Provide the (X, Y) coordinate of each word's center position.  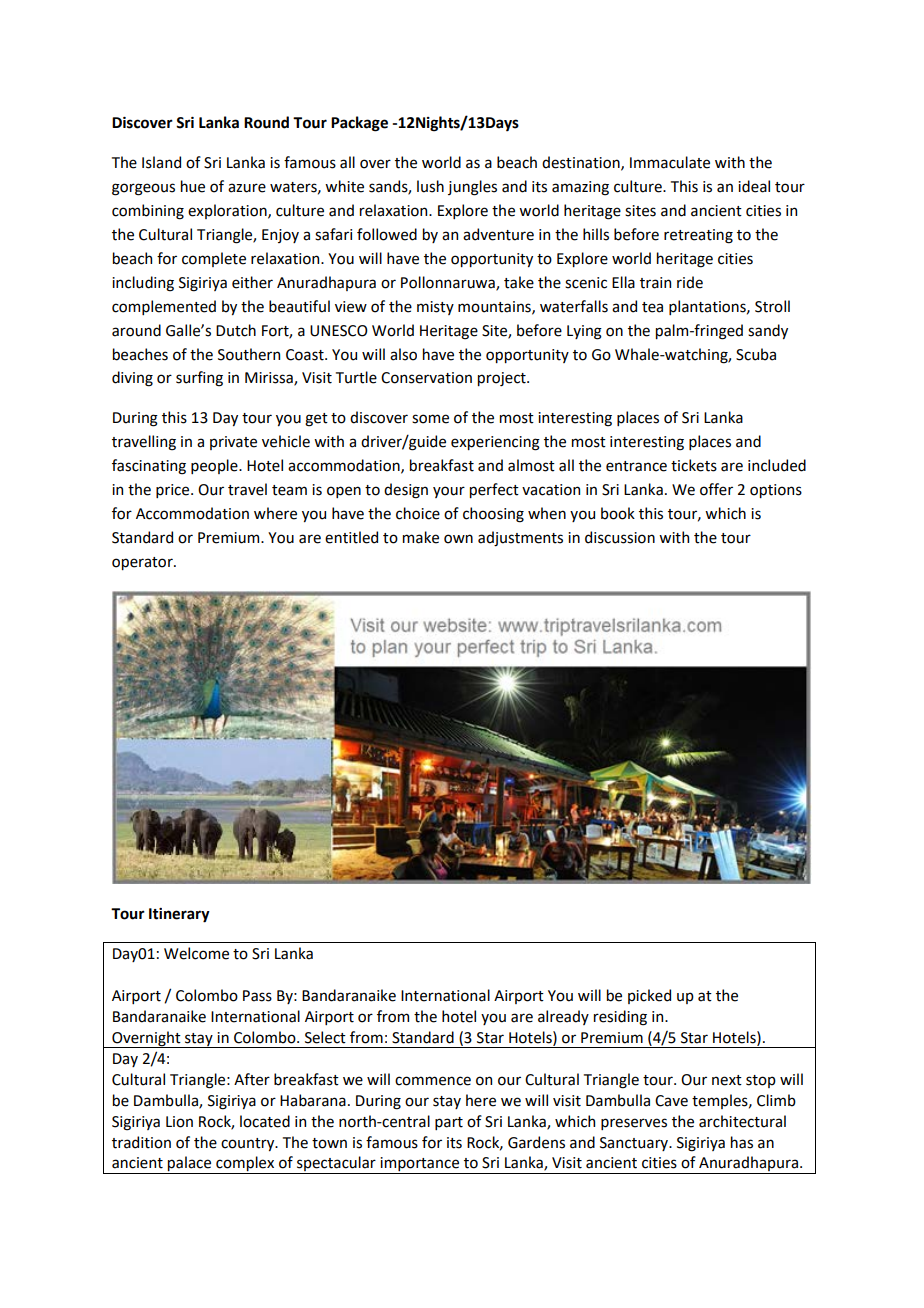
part (449, 1123)
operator (143, 563)
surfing (199, 379)
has (742, 1142)
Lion (179, 1122)
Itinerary (179, 915)
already (563, 1017)
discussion (620, 537)
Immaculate (670, 162)
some (430, 419)
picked (649, 996)
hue (193, 186)
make (421, 537)
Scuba (756, 354)
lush (430, 186)
